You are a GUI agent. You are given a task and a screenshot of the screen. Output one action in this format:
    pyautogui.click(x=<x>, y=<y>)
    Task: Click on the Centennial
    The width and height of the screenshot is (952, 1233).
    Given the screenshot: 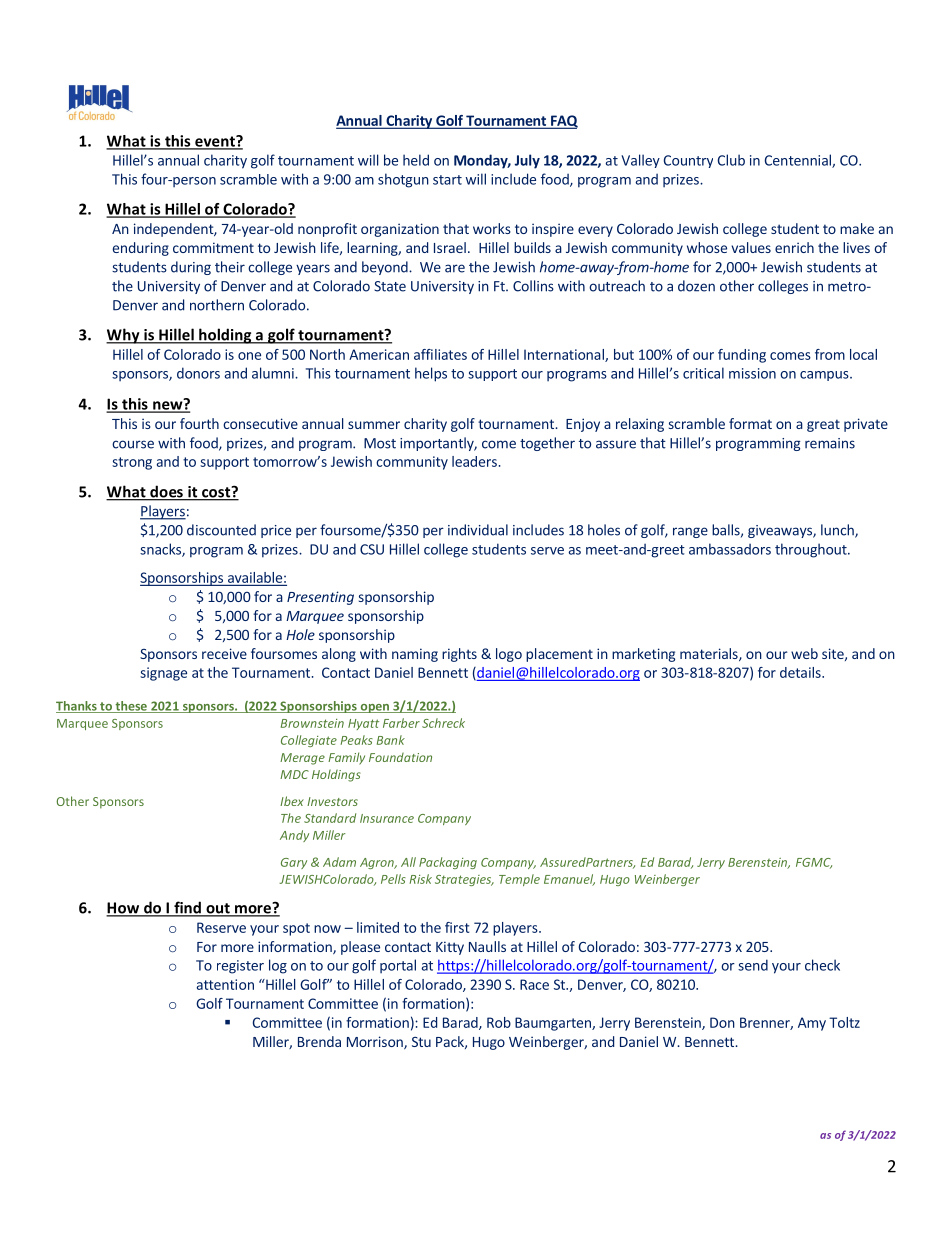 What is the action you would take?
    pyautogui.click(x=799, y=161)
